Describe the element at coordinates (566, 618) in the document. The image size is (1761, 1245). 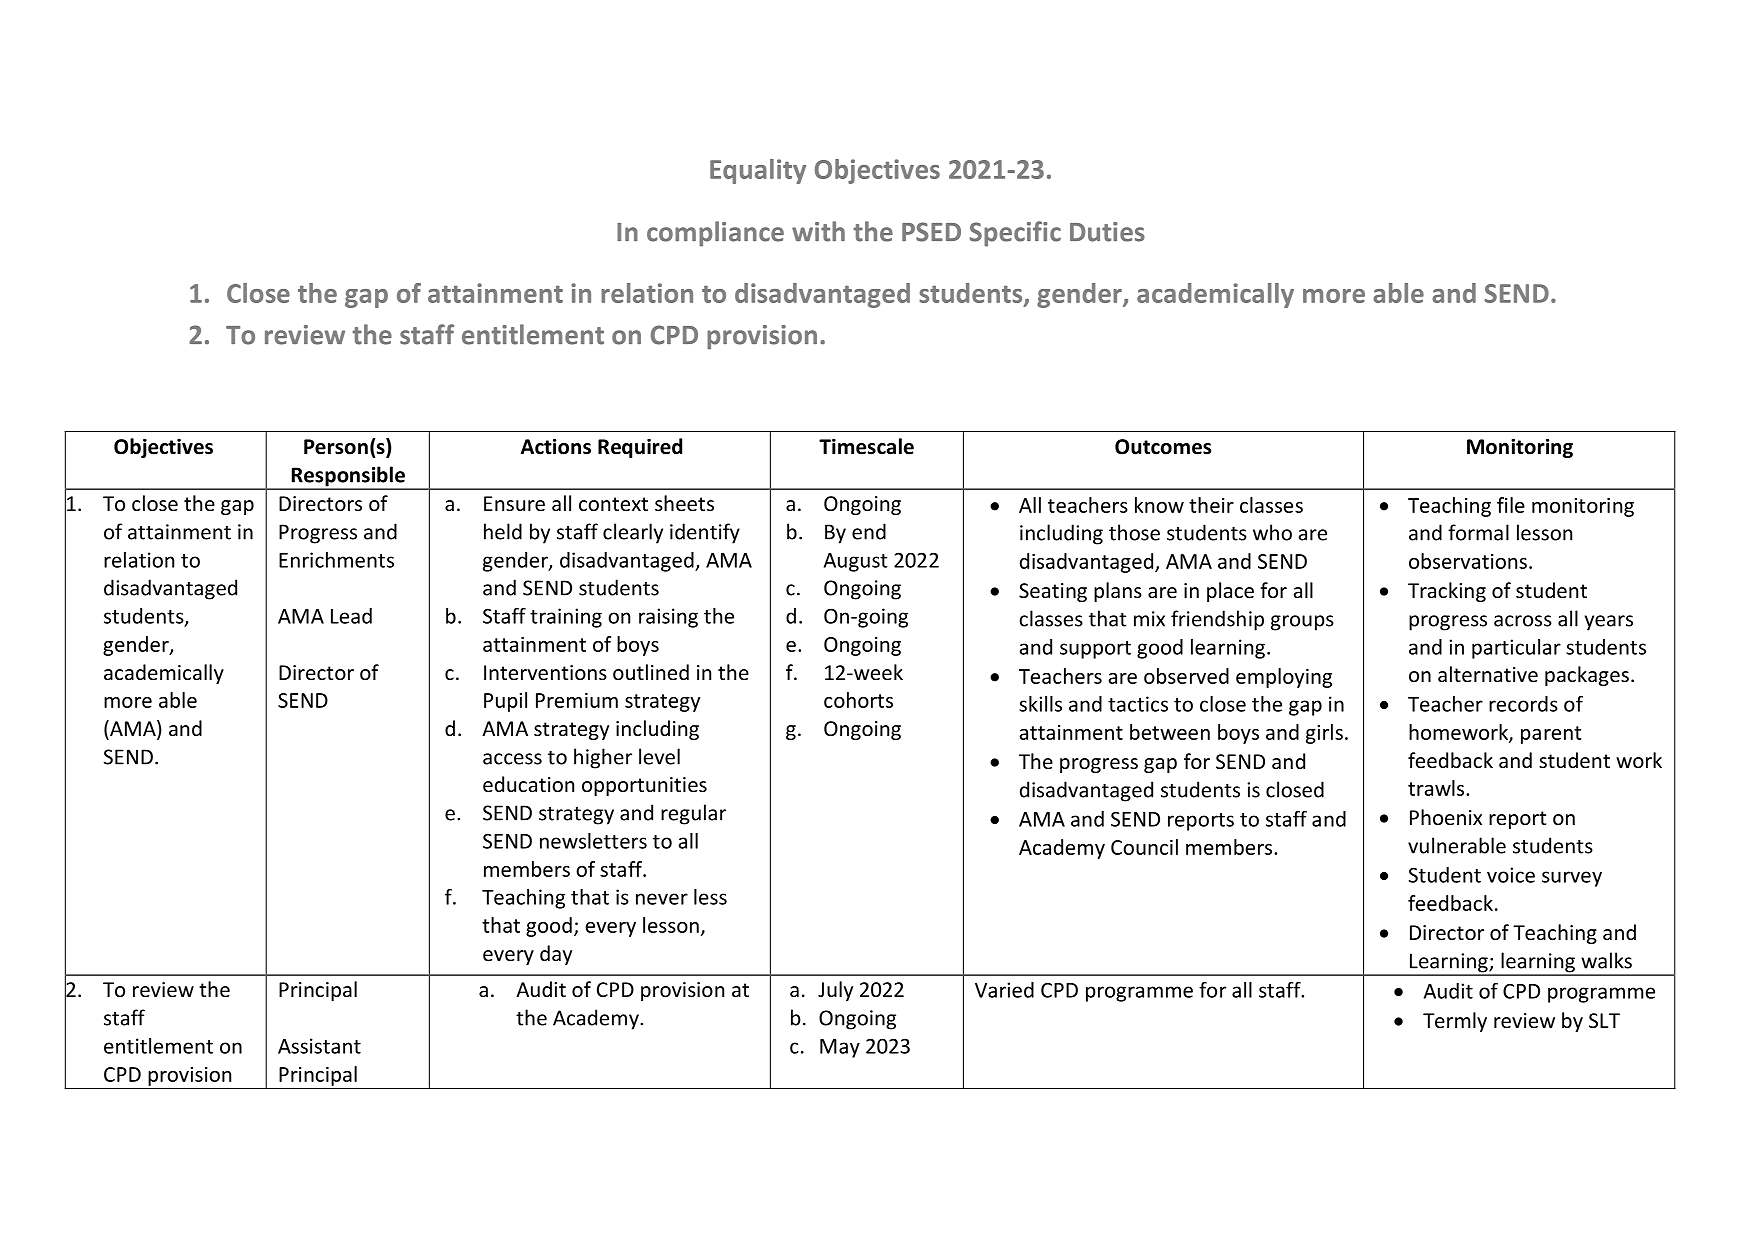
I see `training` at that location.
